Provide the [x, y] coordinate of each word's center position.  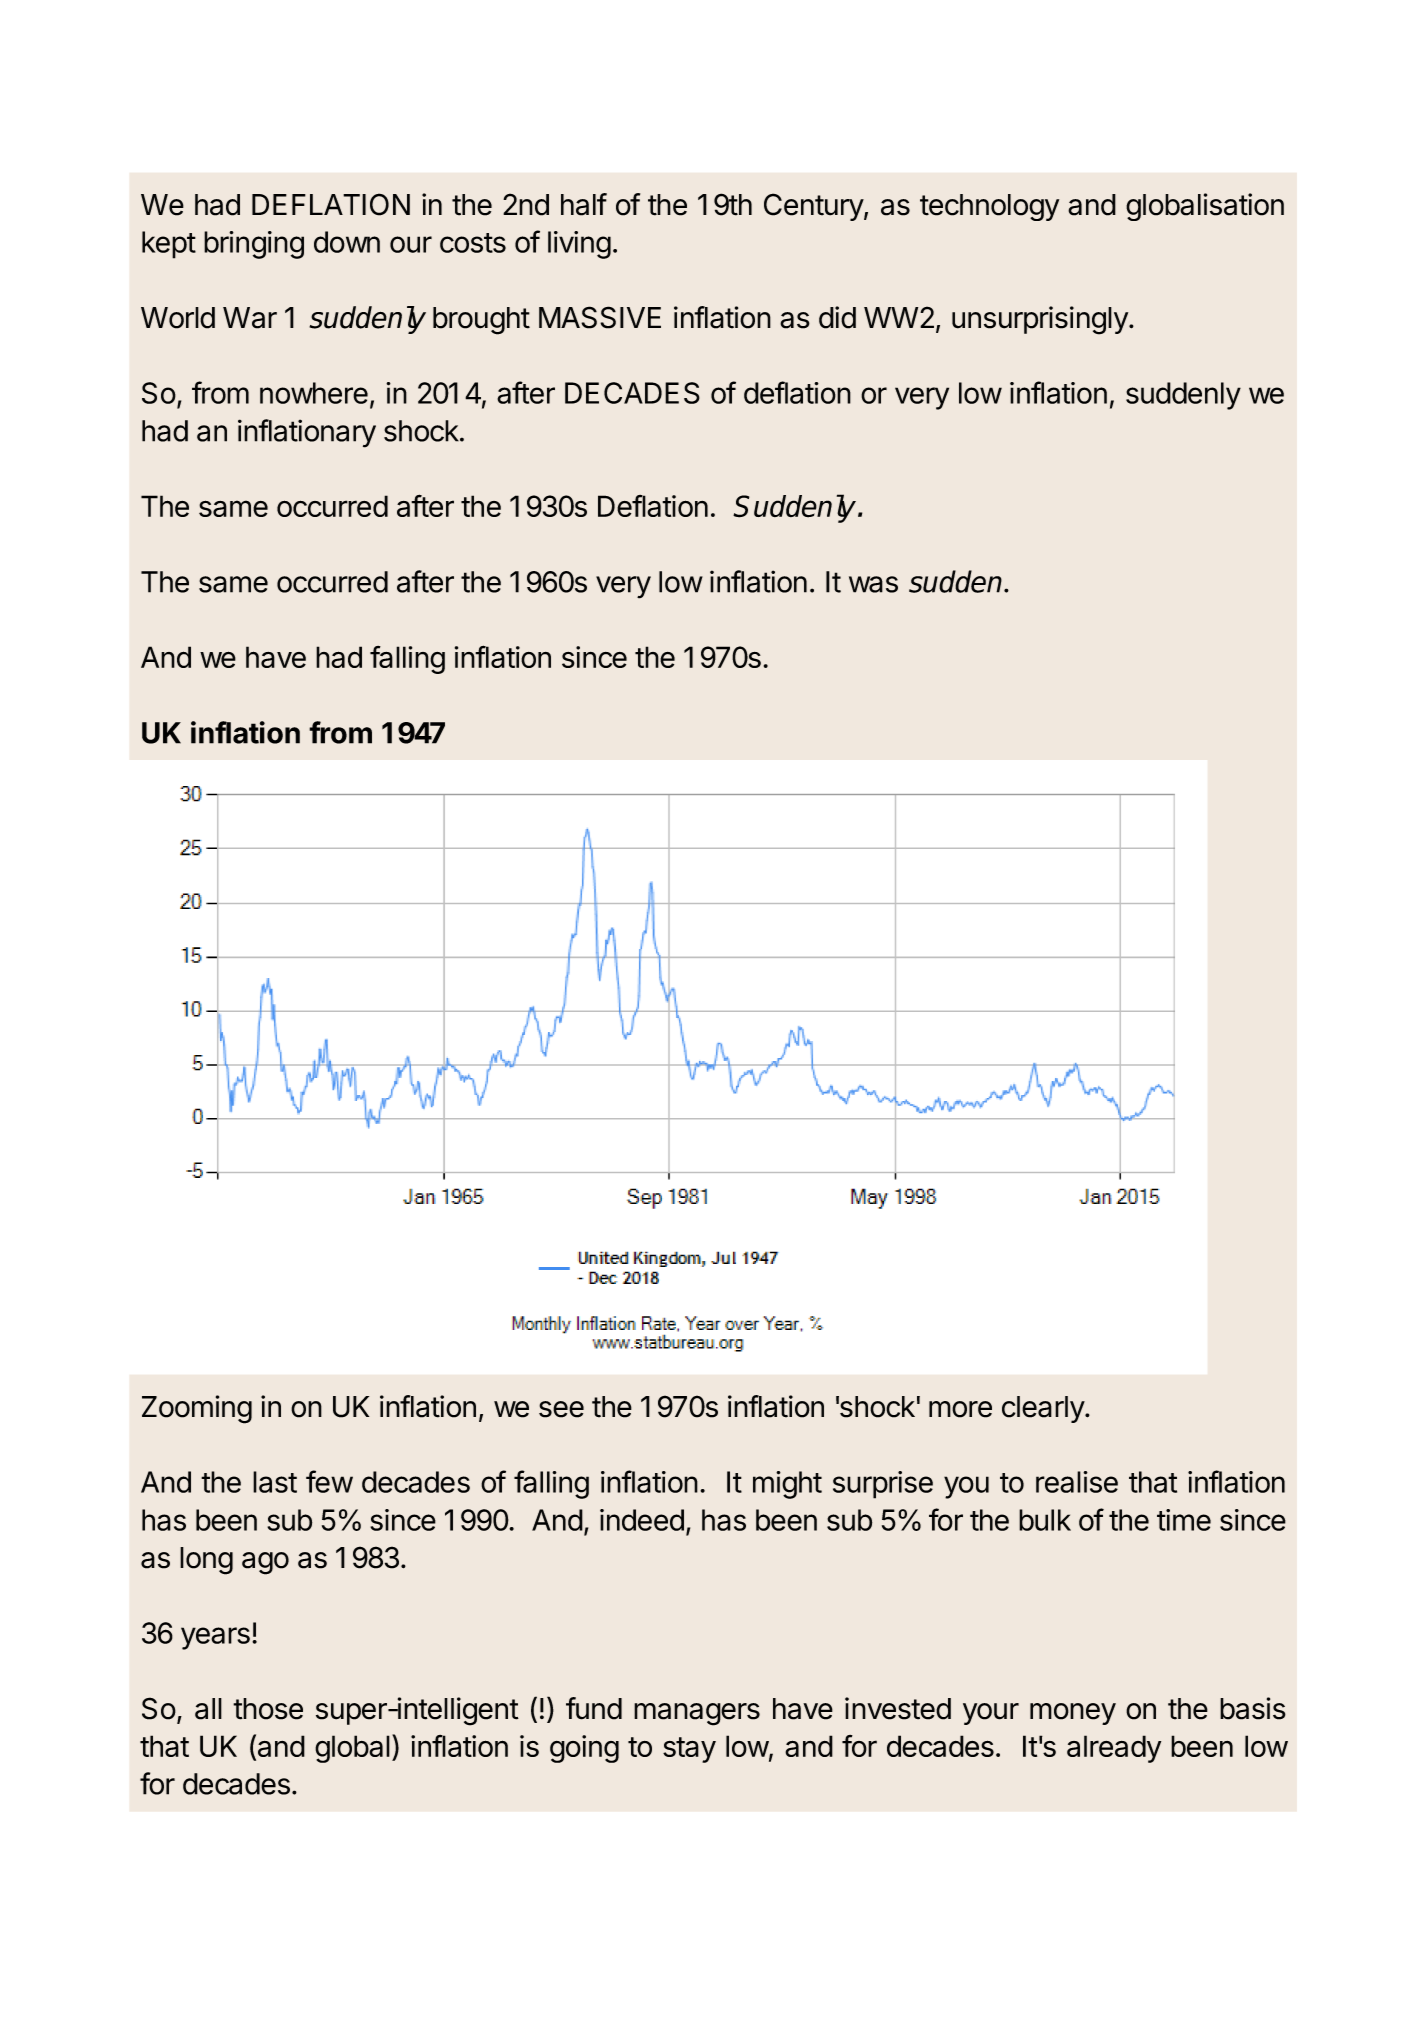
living [579, 245]
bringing [254, 245]
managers [697, 1714]
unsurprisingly [1041, 320]
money [1073, 1714]
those [268, 1709]
